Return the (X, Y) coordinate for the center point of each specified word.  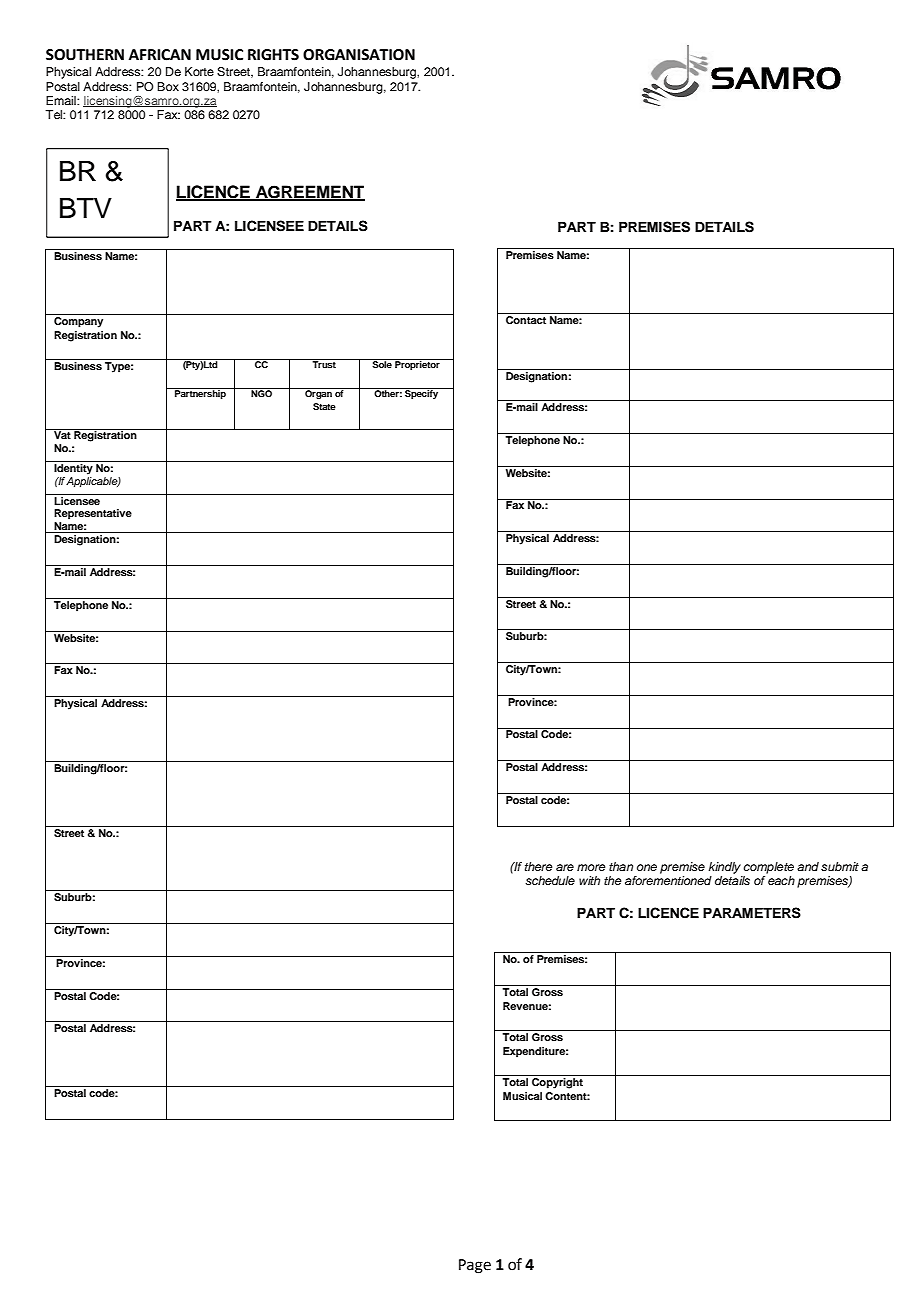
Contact (526, 318)
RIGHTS (273, 55)
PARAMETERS (752, 913)
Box (168, 86)
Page (475, 1266)
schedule (550, 880)
